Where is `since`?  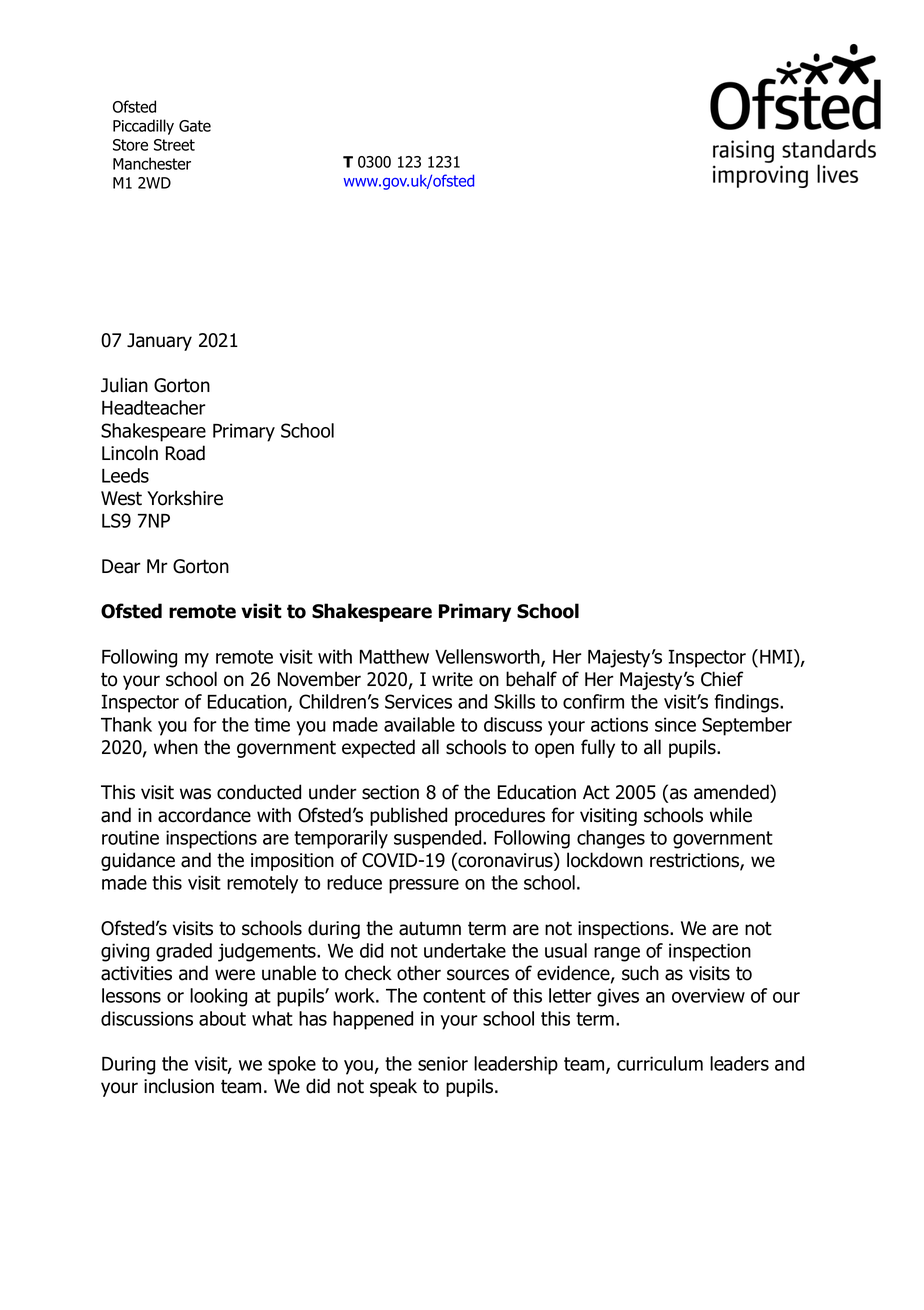
since is located at coordinates (675, 724).
